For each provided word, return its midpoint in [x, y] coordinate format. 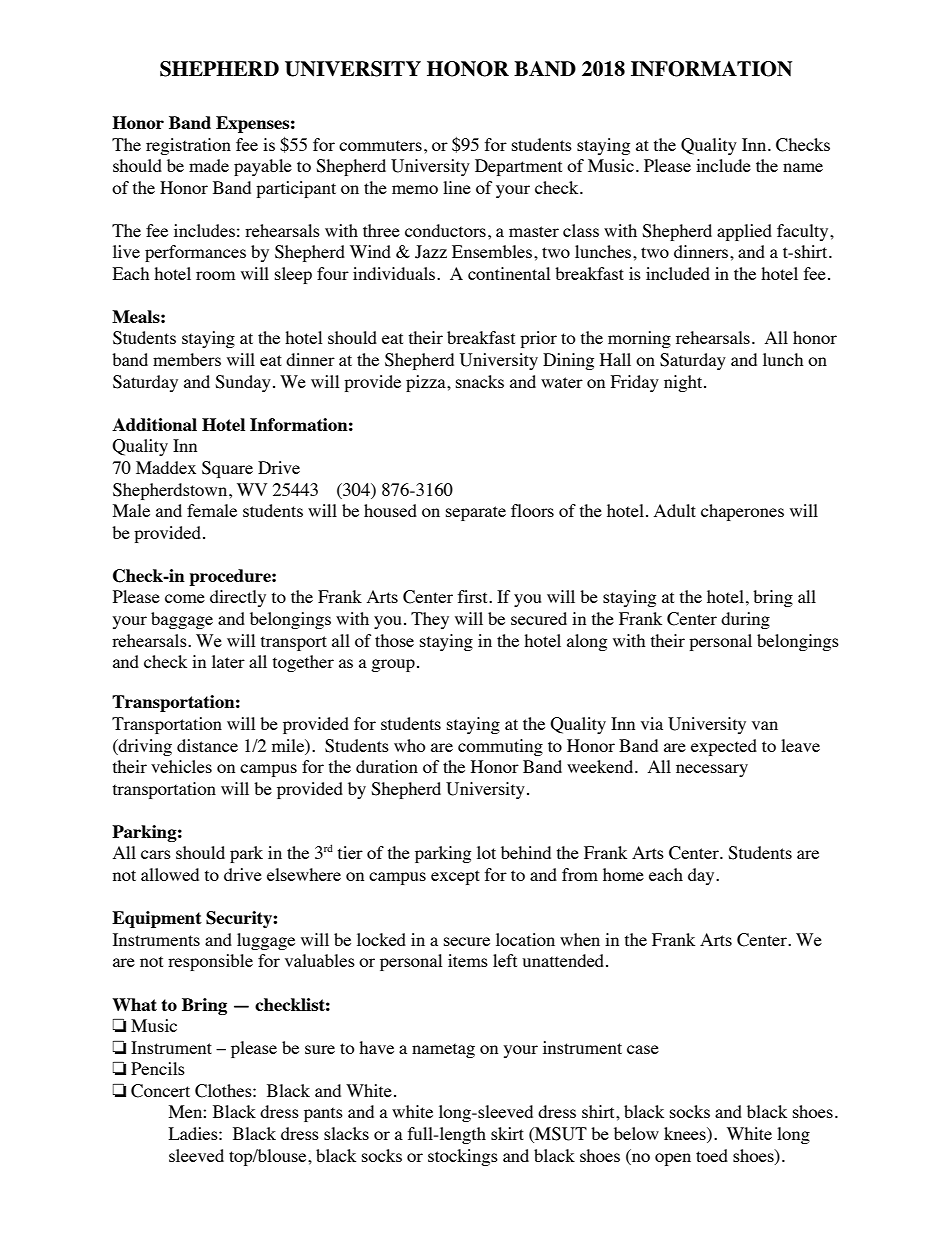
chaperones [742, 512]
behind [526, 852]
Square [227, 469]
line [457, 187]
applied [744, 232]
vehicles [181, 766]
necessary [712, 770]
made [209, 165]
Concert [160, 1091]
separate [476, 513]
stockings [463, 1157]
